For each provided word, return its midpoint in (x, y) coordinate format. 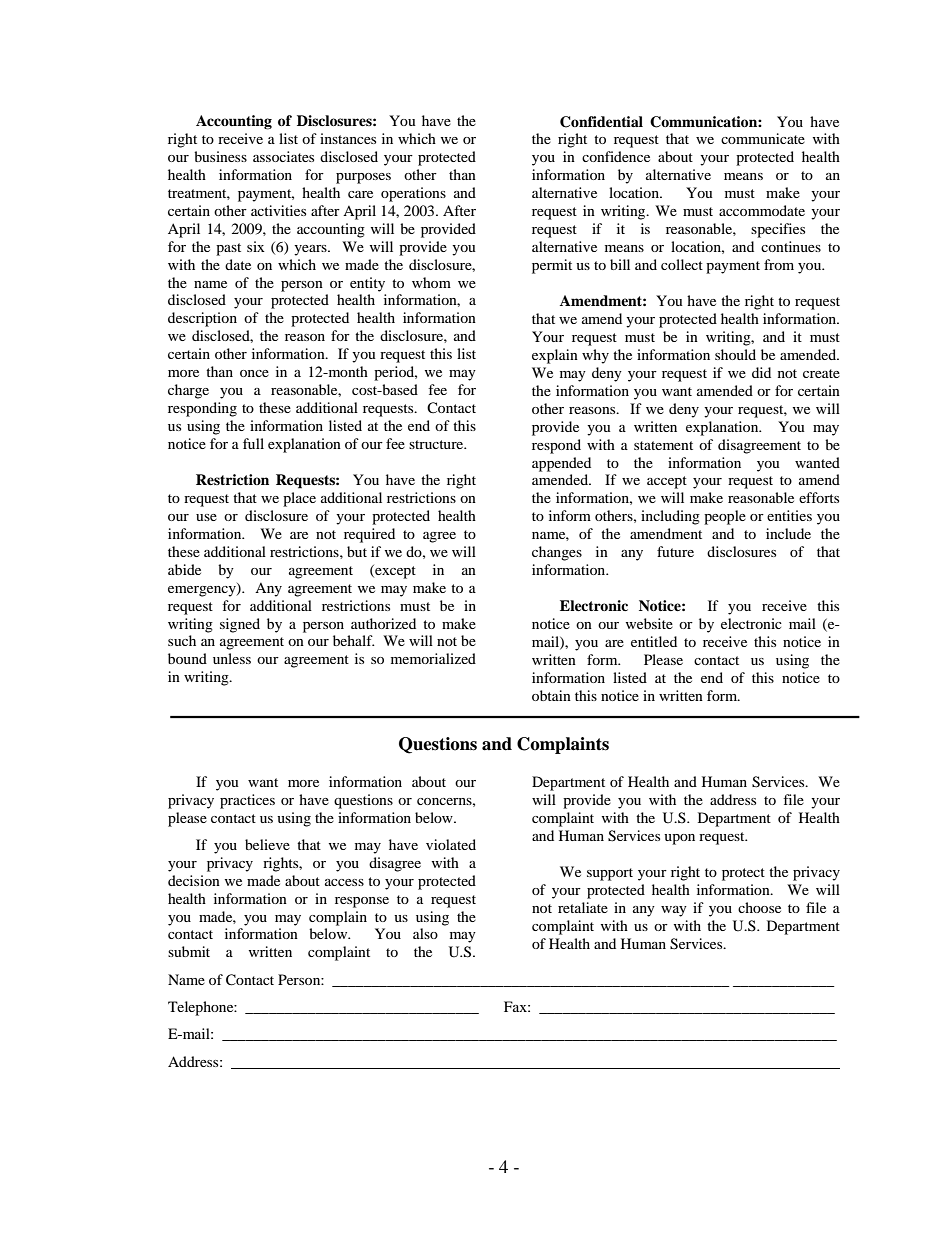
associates (283, 156)
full (253, 443)
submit (189, 951)
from (779, 264)
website (649, 623)
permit (552, 266)
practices (247, 801)
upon (679, 839)
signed (240, 625)
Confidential (601, 122)
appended (561, 464)
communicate (763, 138)
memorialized (433, 658)
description (202, 319)
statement (663, 445)
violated (451, 844)
